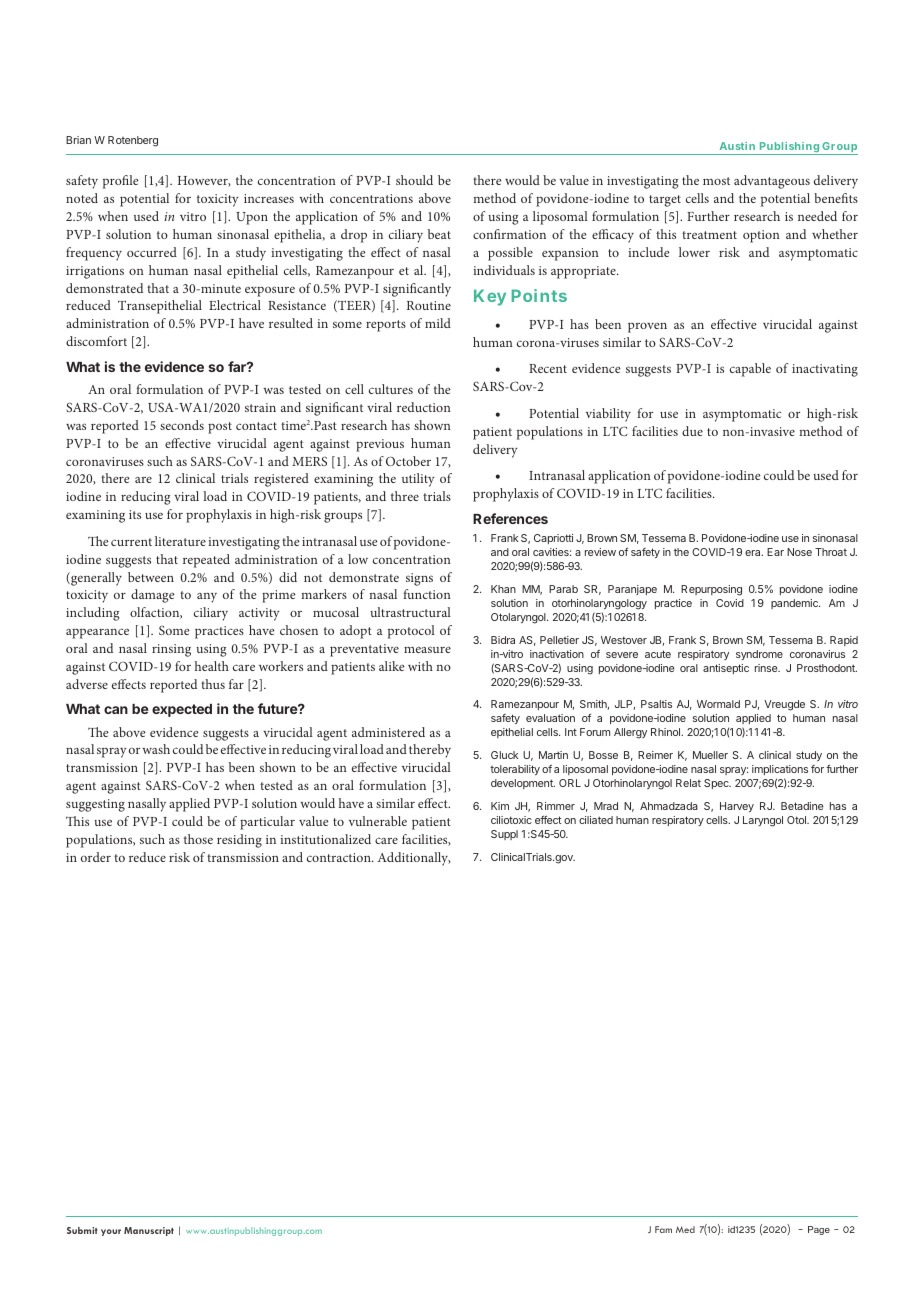 The image size is (924, 1308). I want to click on advantageous, so click(772, 182).
